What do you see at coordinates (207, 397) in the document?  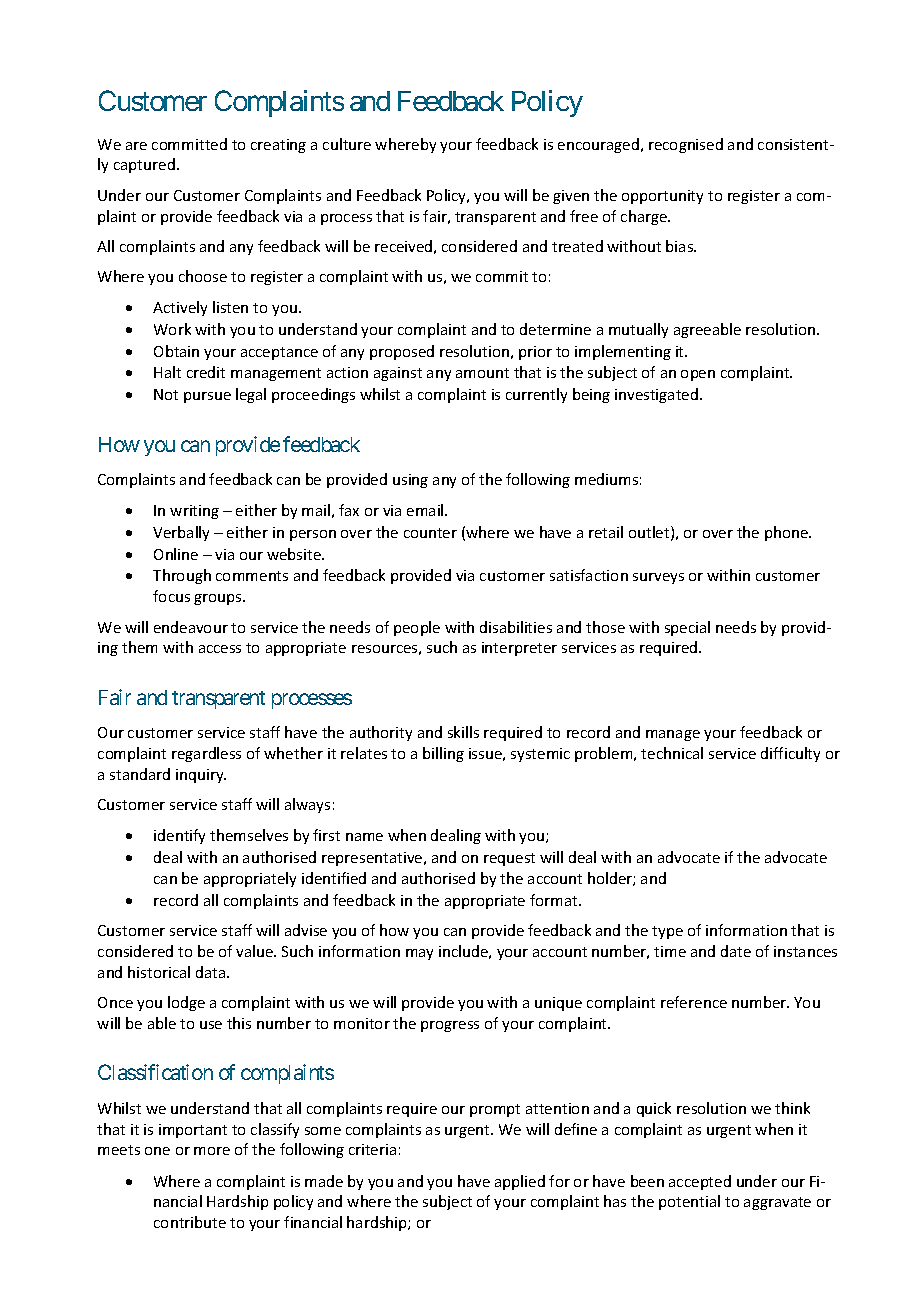 I see `pursue` at bounding box center [207, 397].
